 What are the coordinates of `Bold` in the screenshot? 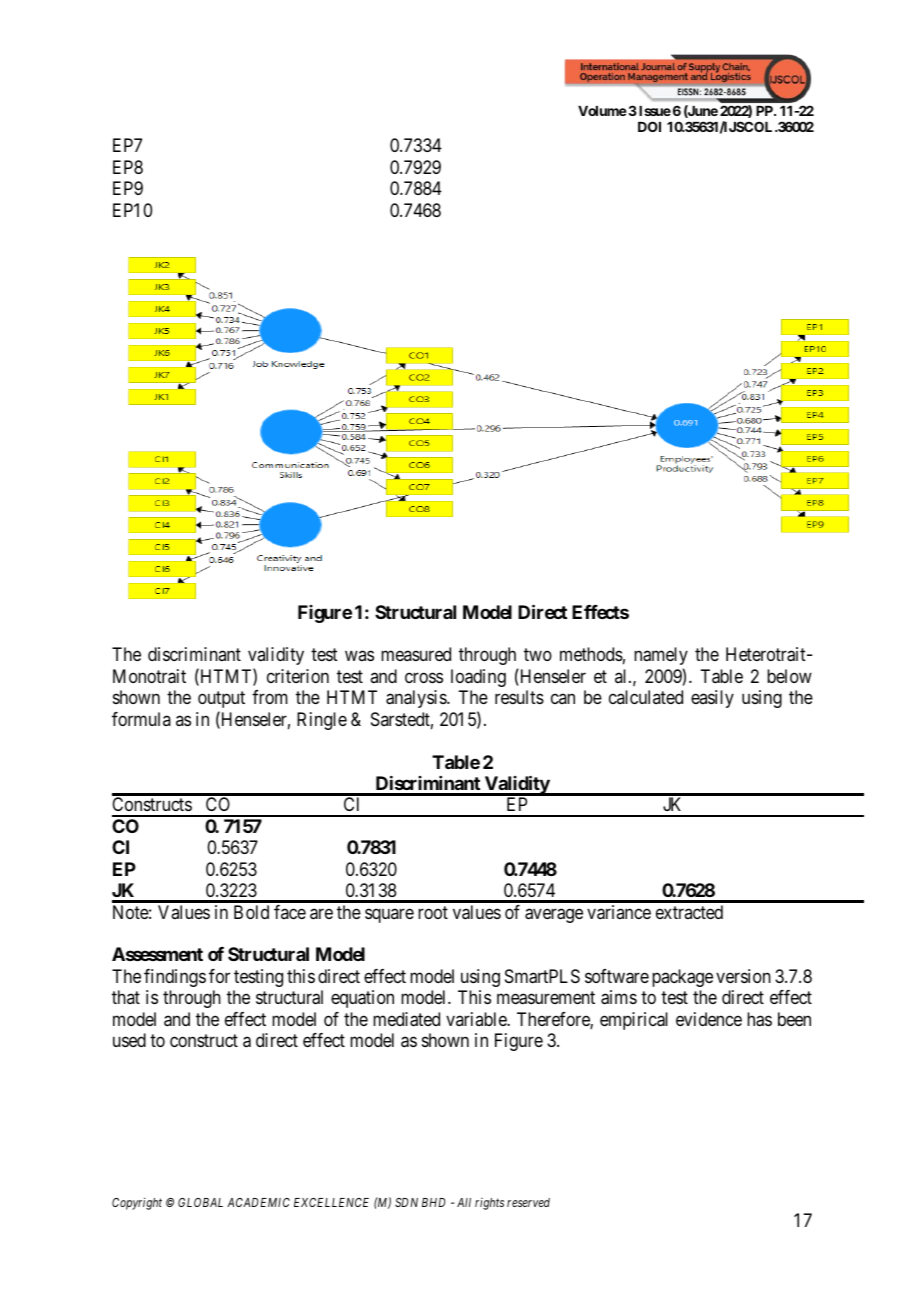 It's located at (251, 912).
